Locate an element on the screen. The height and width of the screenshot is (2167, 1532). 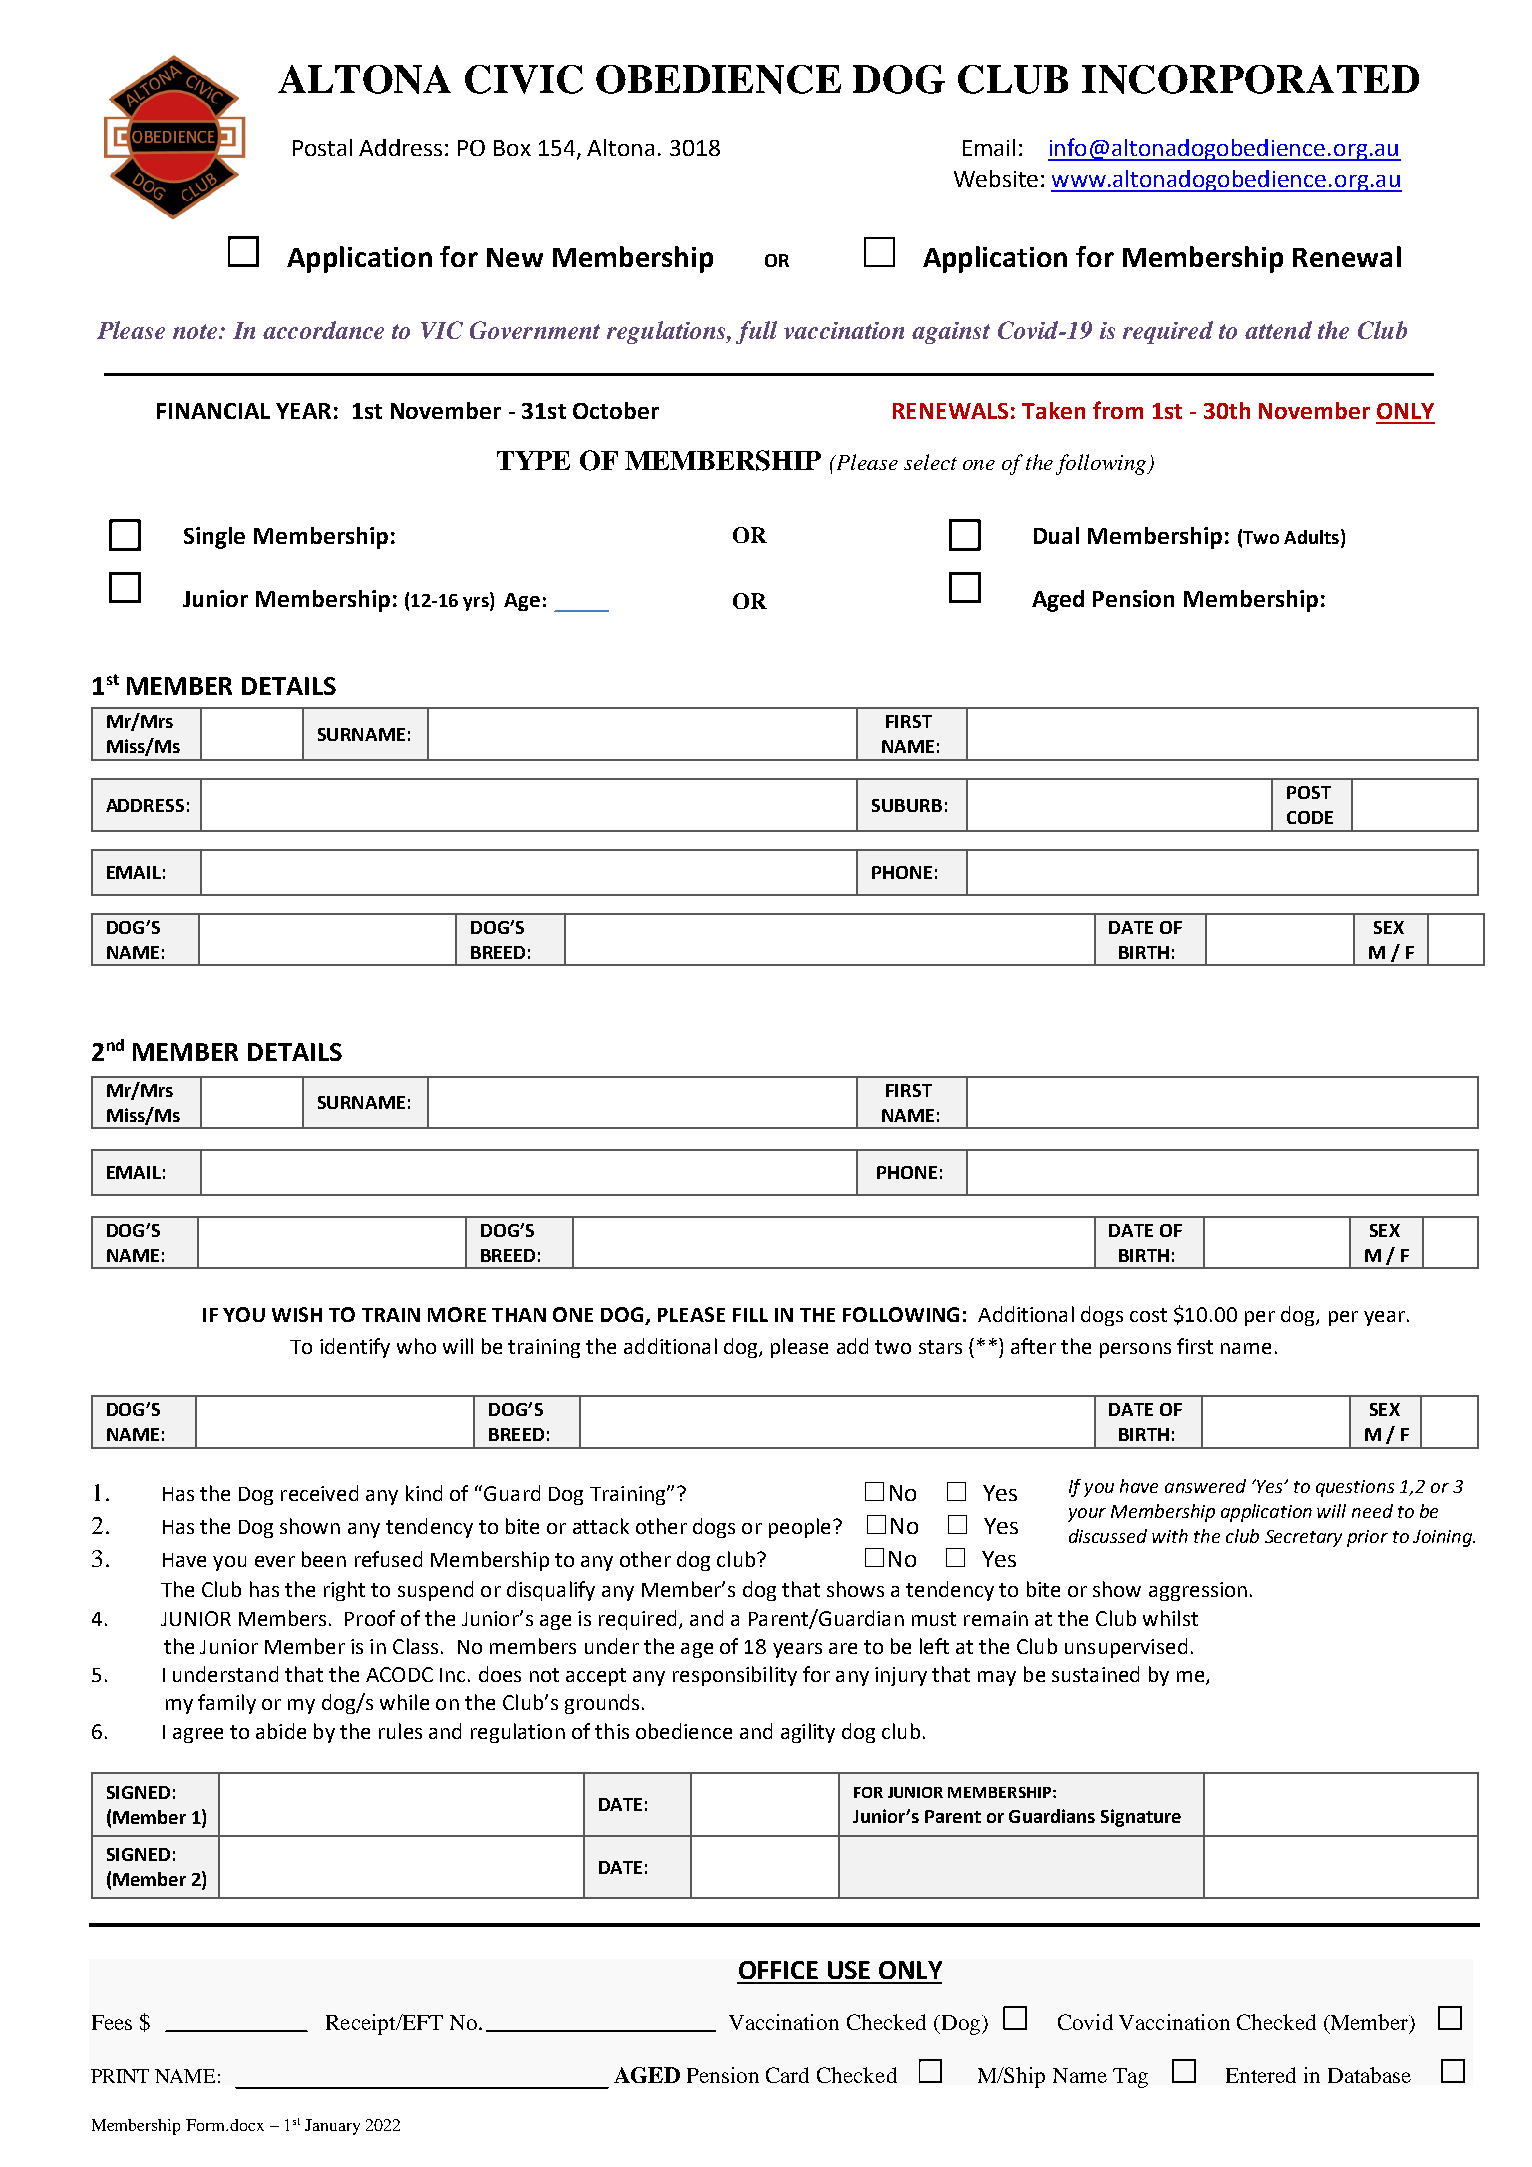
January is located at coordinates (332, 2127).
